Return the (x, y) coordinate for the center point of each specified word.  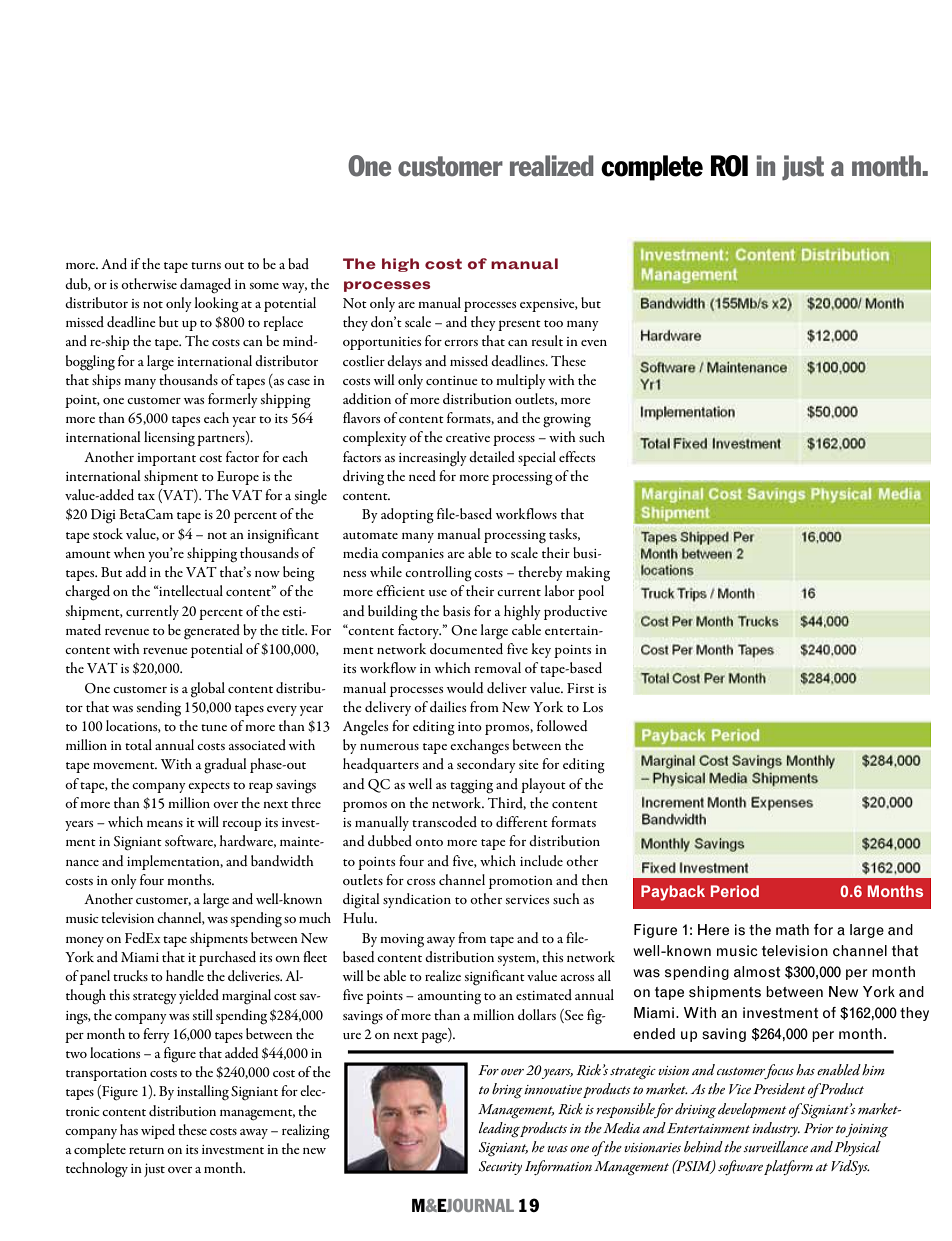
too (553, 323)
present (519, 325)
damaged (205, 286)
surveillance (775, 1146)
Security (500, 1168)
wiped (158, 1131)
